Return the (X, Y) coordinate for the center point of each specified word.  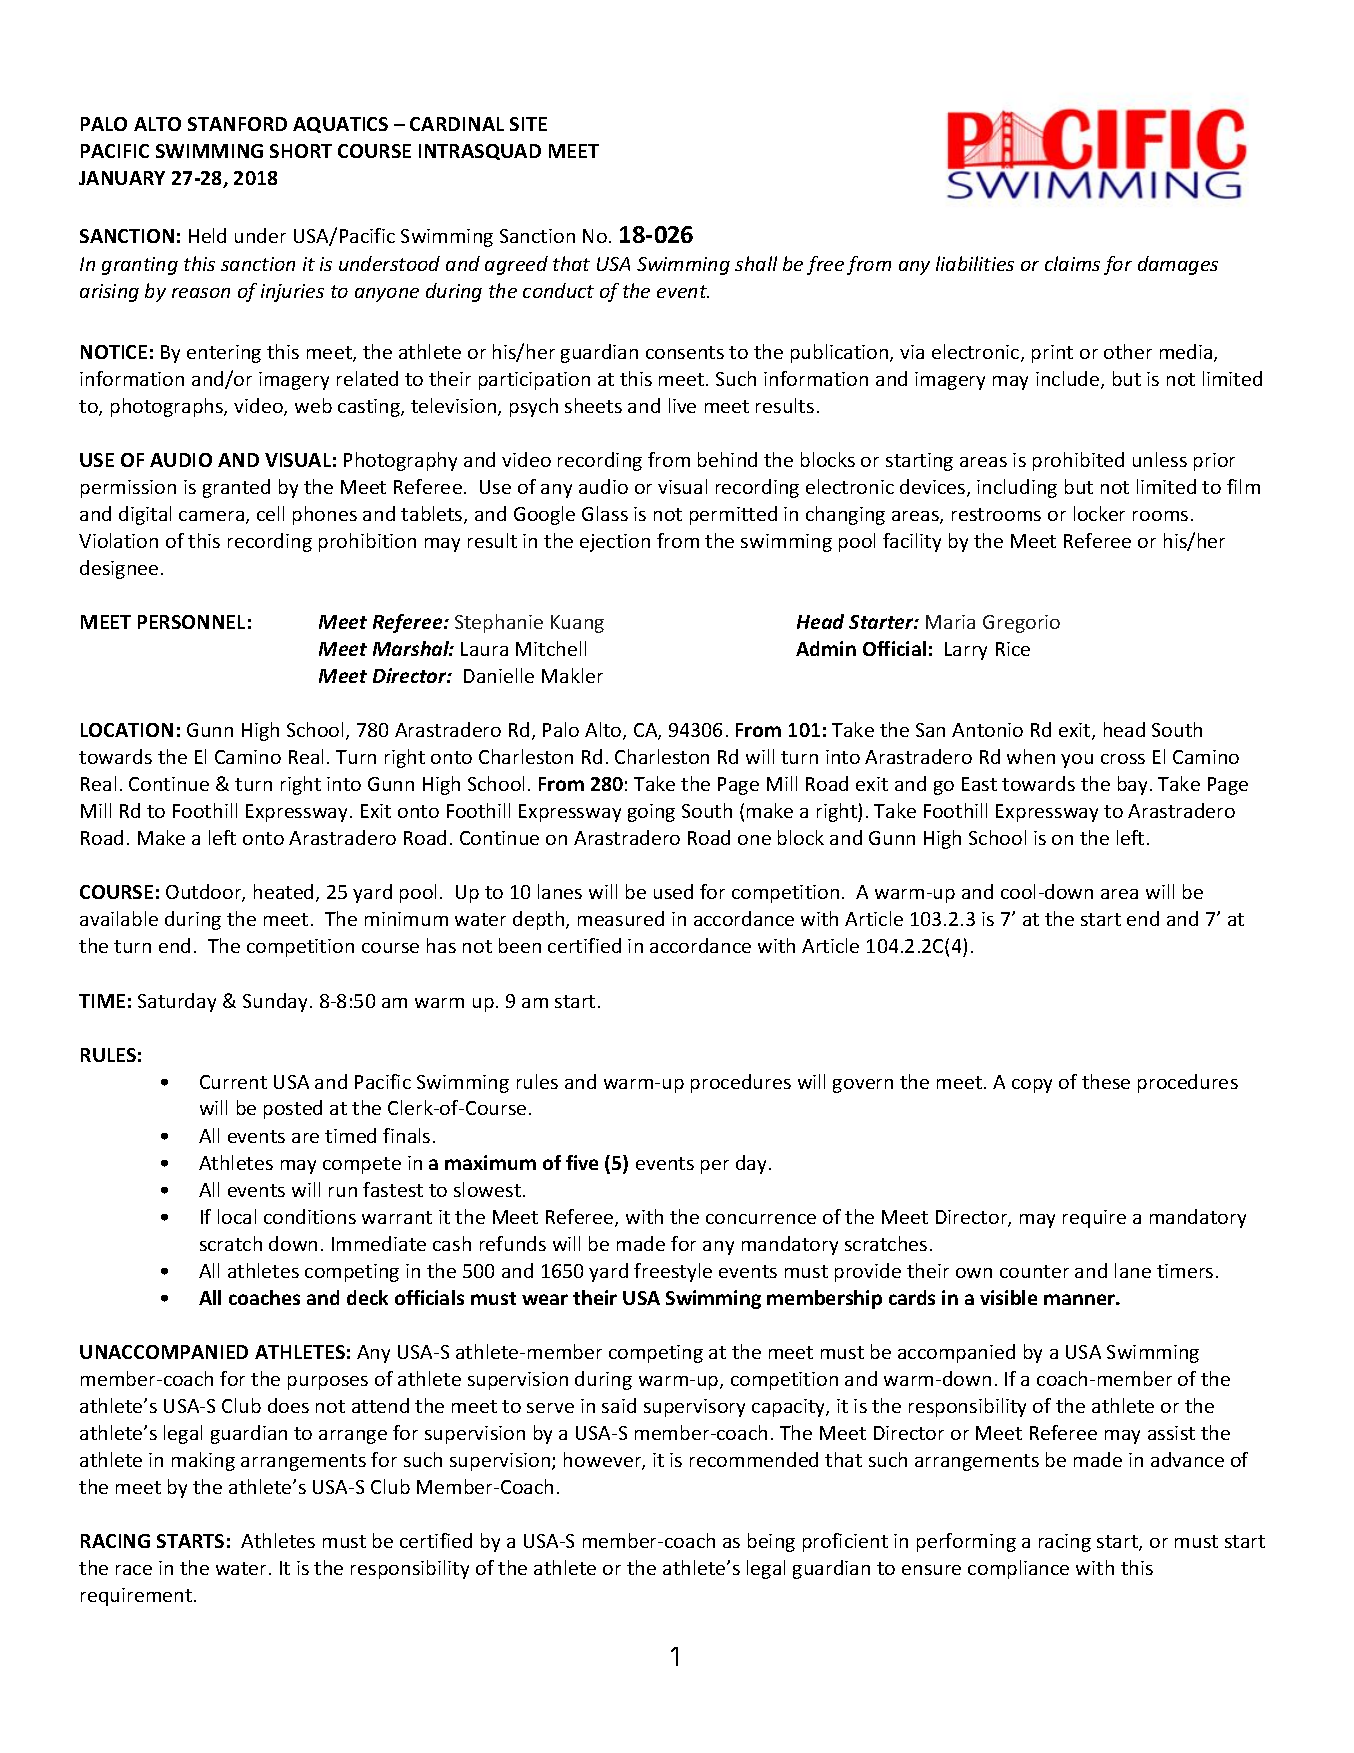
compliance (1018, 1569)
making (203, 1461)
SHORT (301, 151)
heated (283, 891)
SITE (528, 124)
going (651, 813)
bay (1132, 785)
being (771, 1542)
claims (1072, 263)
